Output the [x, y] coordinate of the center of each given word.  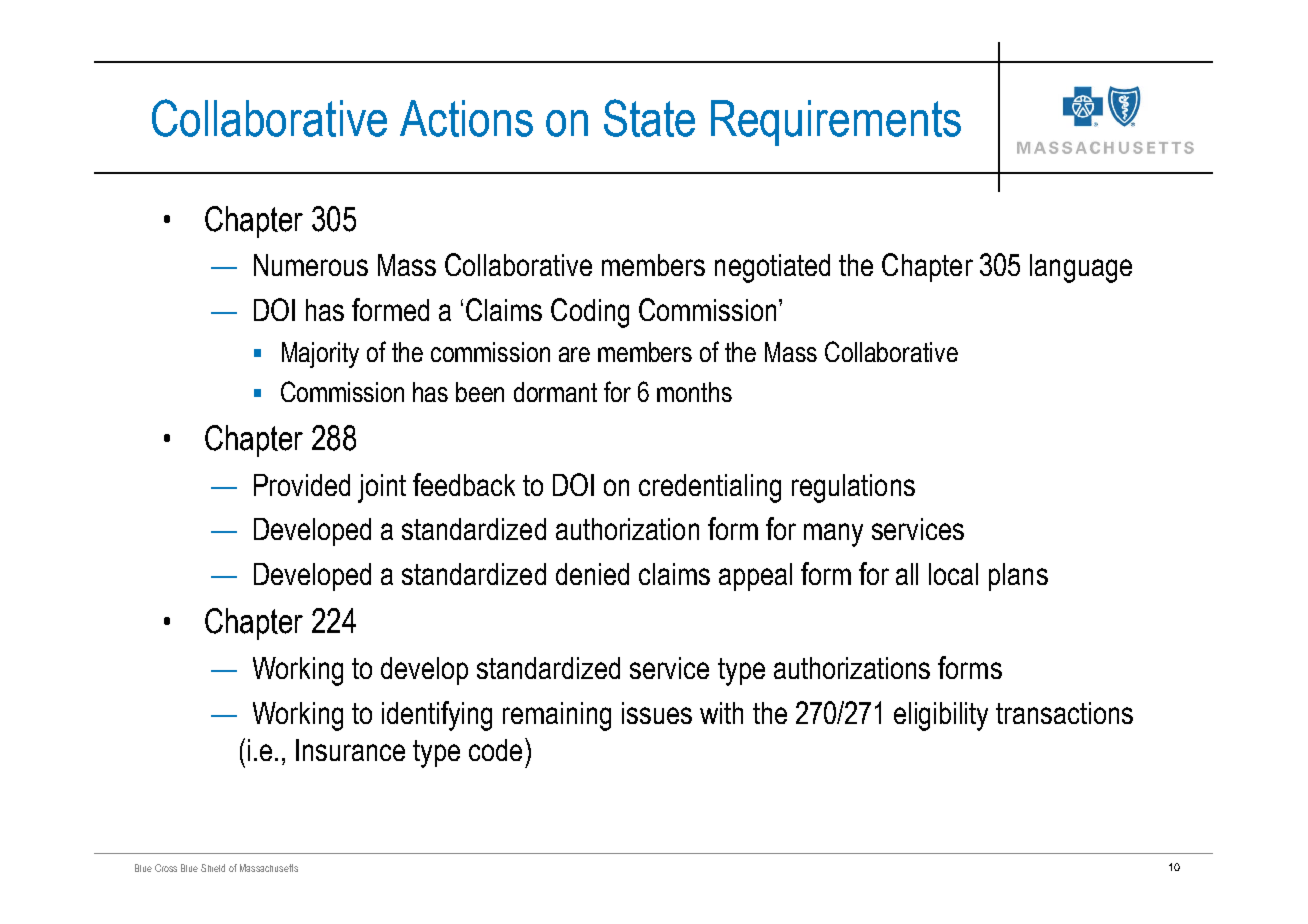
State [649, 118]
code [495, 750]
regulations [853, 488]
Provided [302, 485]
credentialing [710, 488]
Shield [213, 868]
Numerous [311, 265]
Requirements [836, 123]
